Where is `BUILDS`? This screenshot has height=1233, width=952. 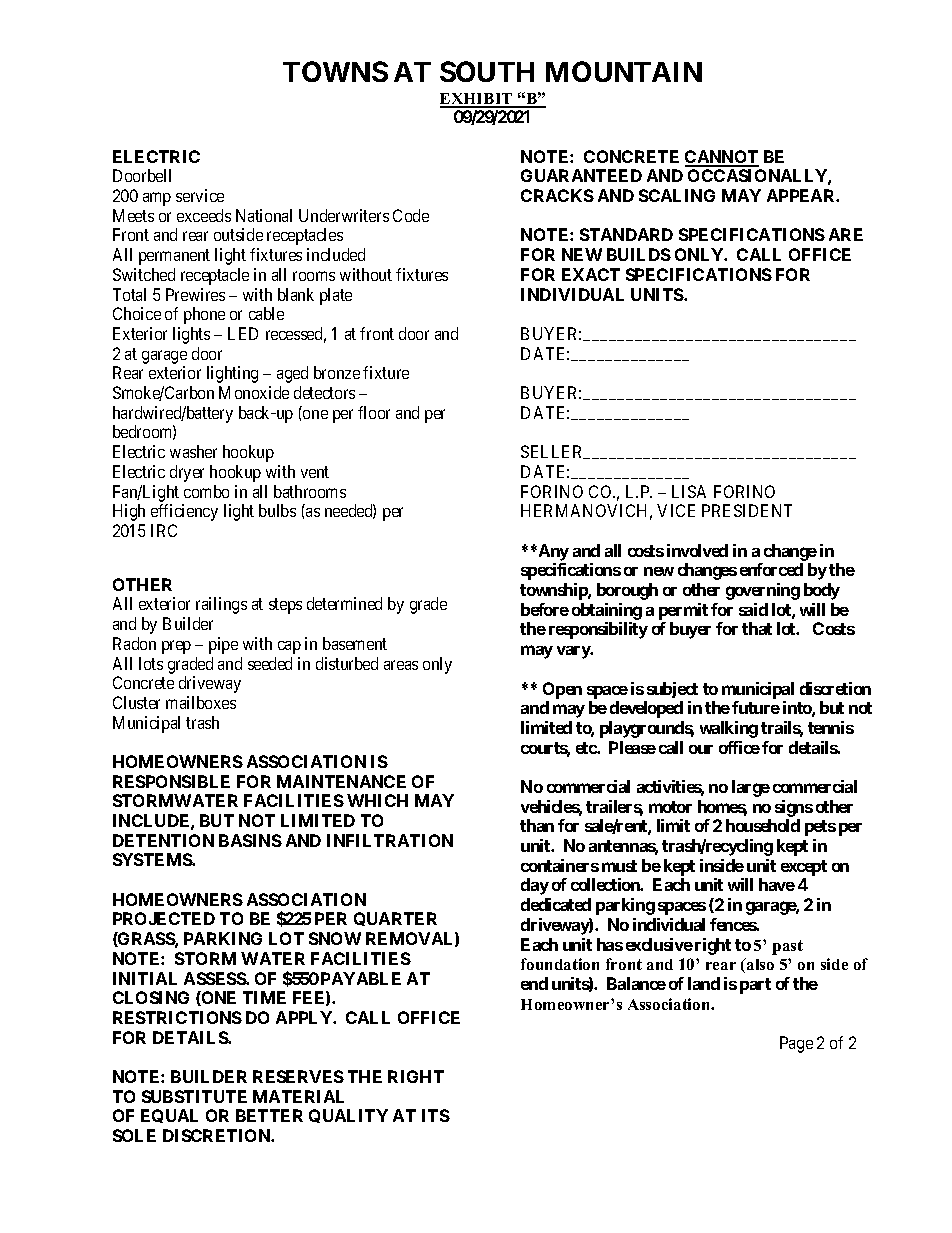
BUILDS is located at coordinates (639, 254).
